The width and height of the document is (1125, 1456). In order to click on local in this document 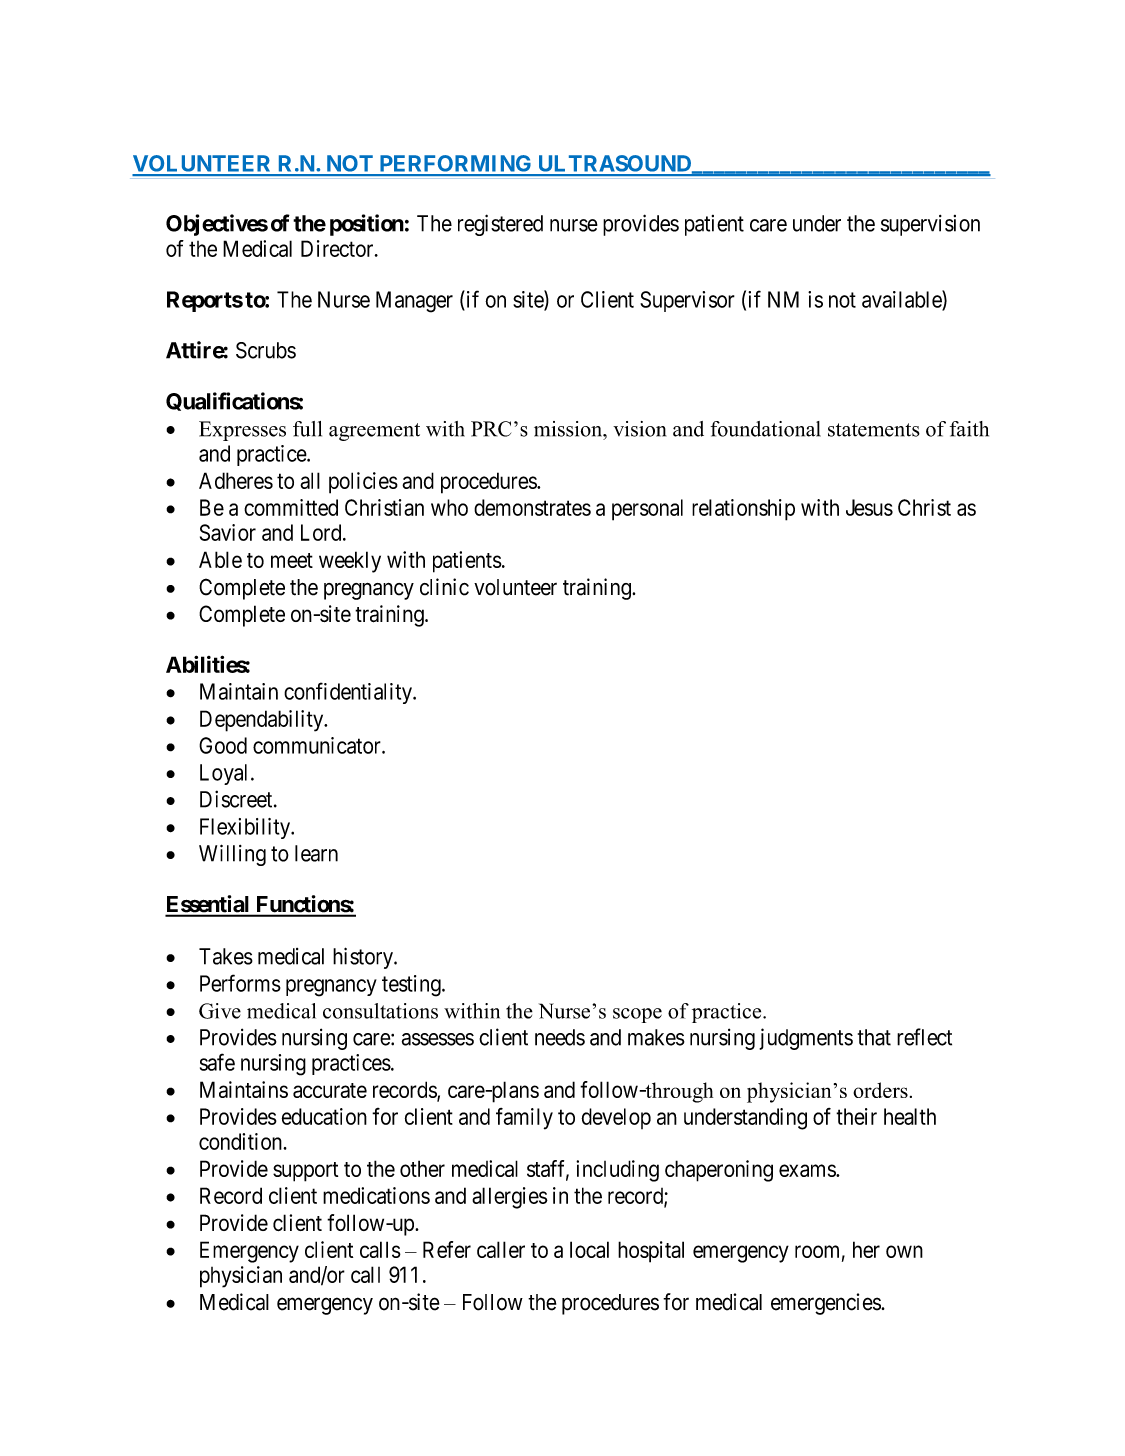, I will do `click(589, 1249)`.
